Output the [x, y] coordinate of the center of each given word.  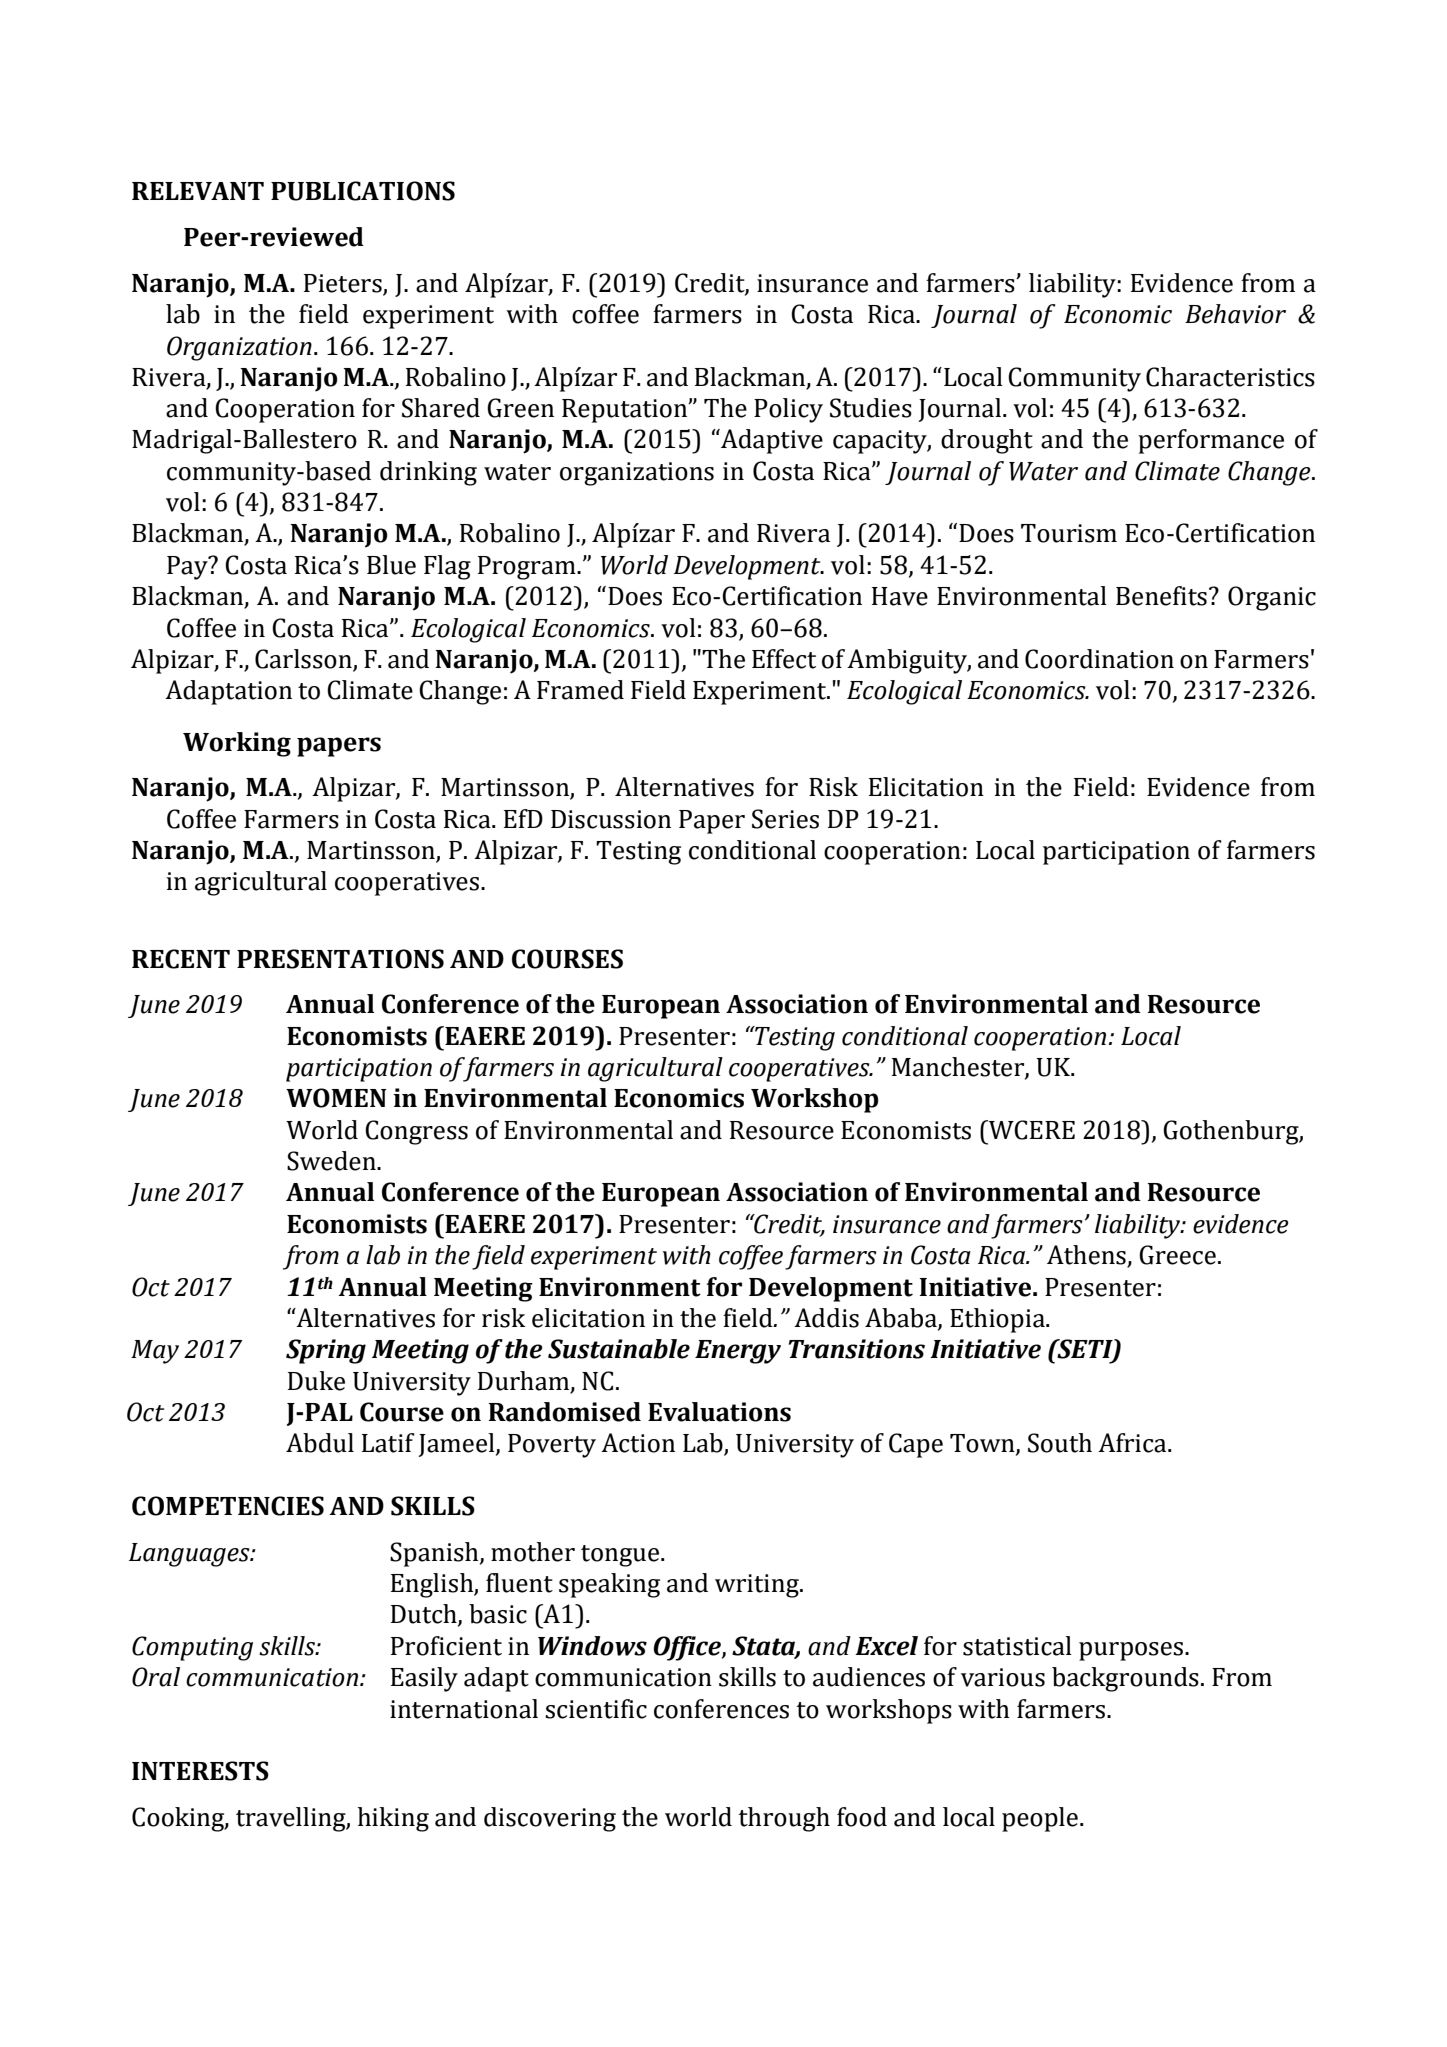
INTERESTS [200, 1771]
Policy [788, 410]
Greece [1177, 1255]
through [784, 1819]
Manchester [959, 1068]
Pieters [343, 283]
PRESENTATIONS [340, 959]
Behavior [1235, 314]
